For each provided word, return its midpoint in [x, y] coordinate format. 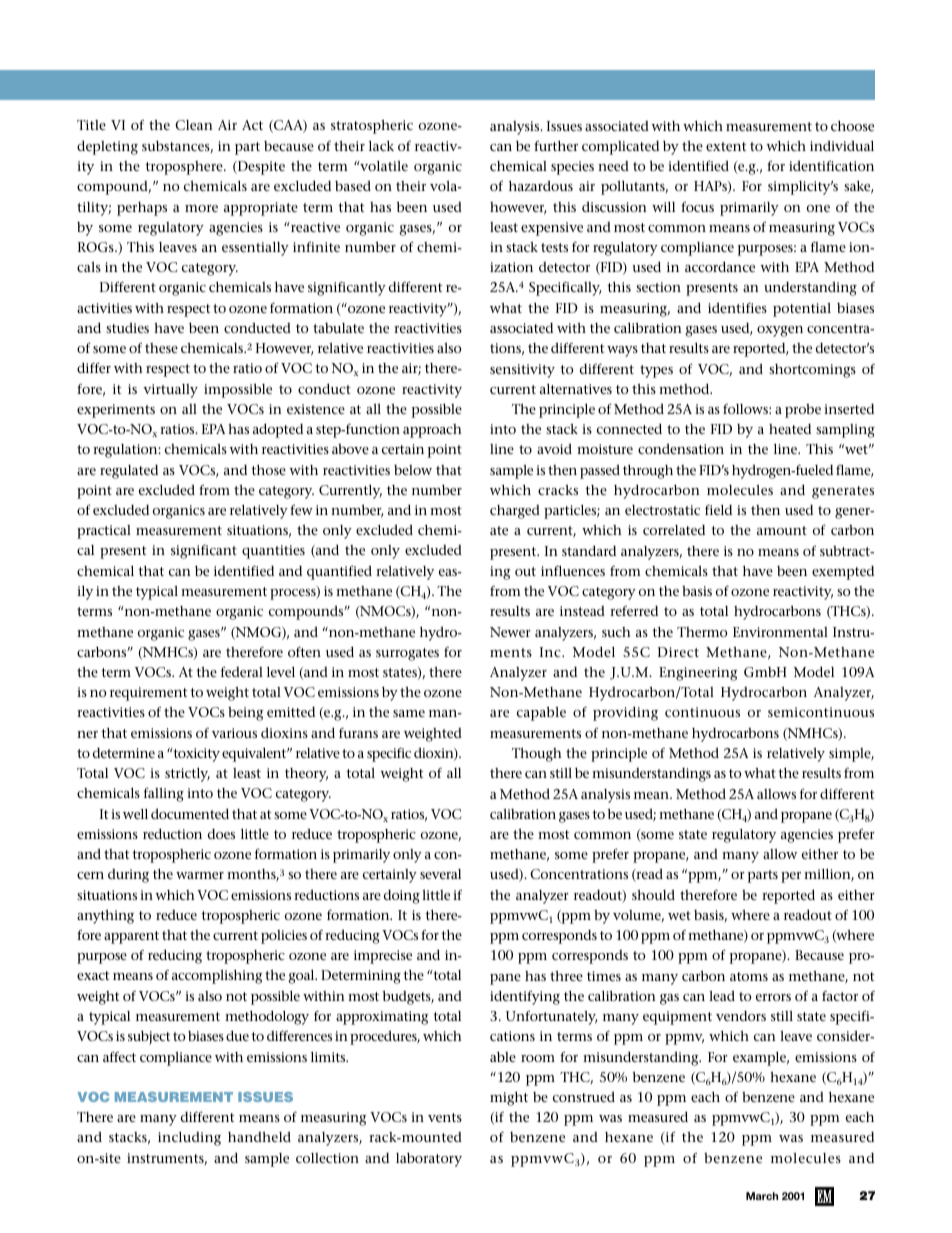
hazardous [541, 185]
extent [726, 146]
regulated [129, 472]
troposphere [185, 168]
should [653, 894]
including [189, 1139]
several [440, 874]
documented [190, 813]
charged [515, 512]
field [718, 509]
